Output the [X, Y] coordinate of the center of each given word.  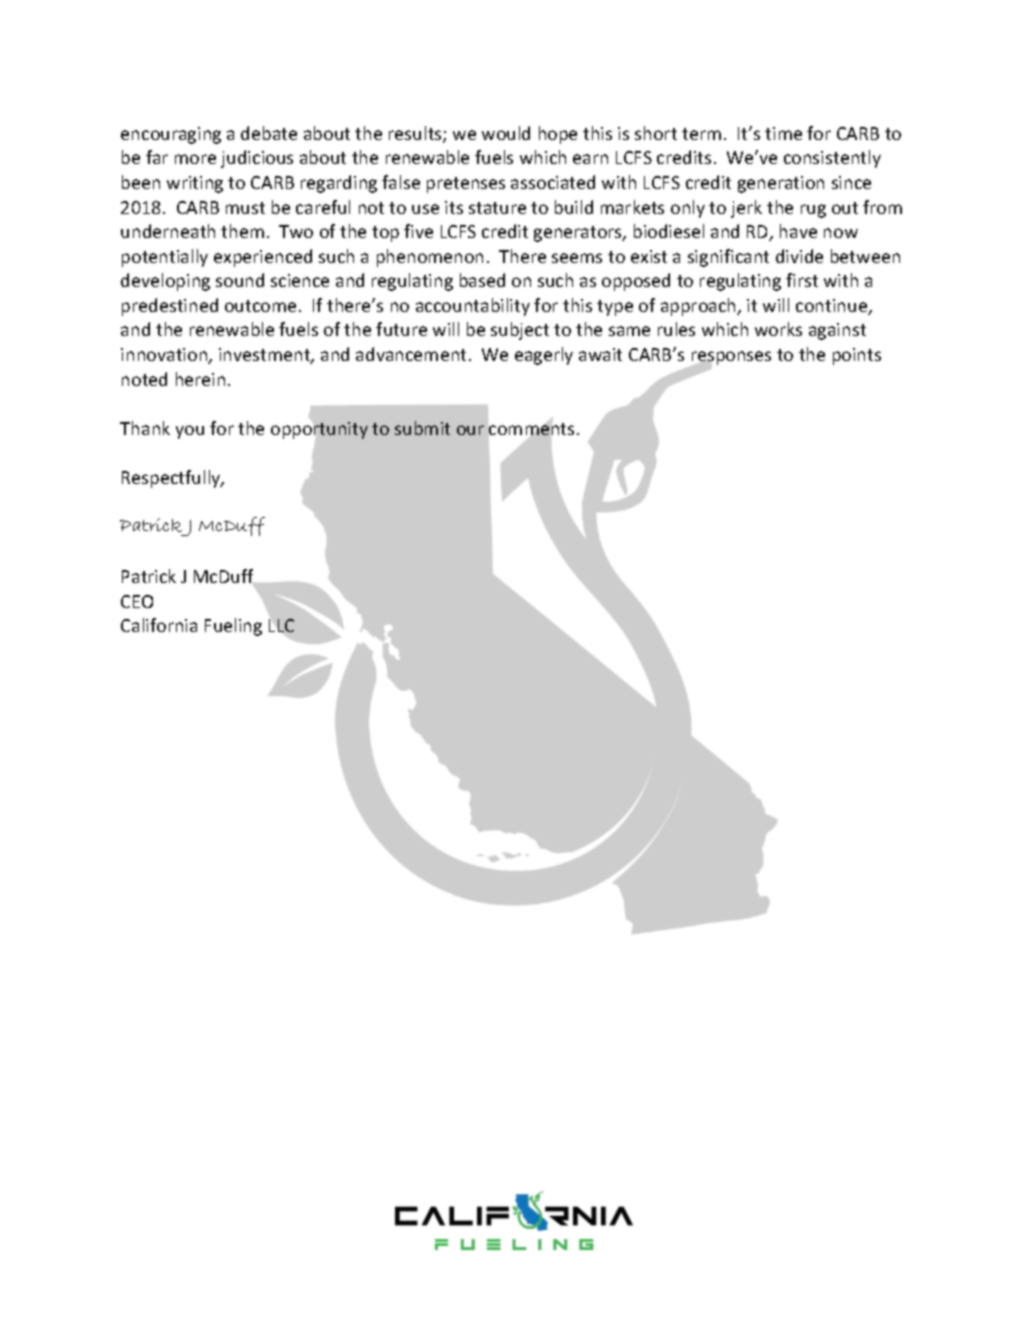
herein [200, 379]
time [783, 133]
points [857, 356]
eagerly [544, 356]
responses [730, 359]
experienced [263, 258]
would [506, 133]
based [482, 280]
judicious [257, 159]
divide [799, 256]
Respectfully [172, 479]
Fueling [233, 627]
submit [422, 428]
